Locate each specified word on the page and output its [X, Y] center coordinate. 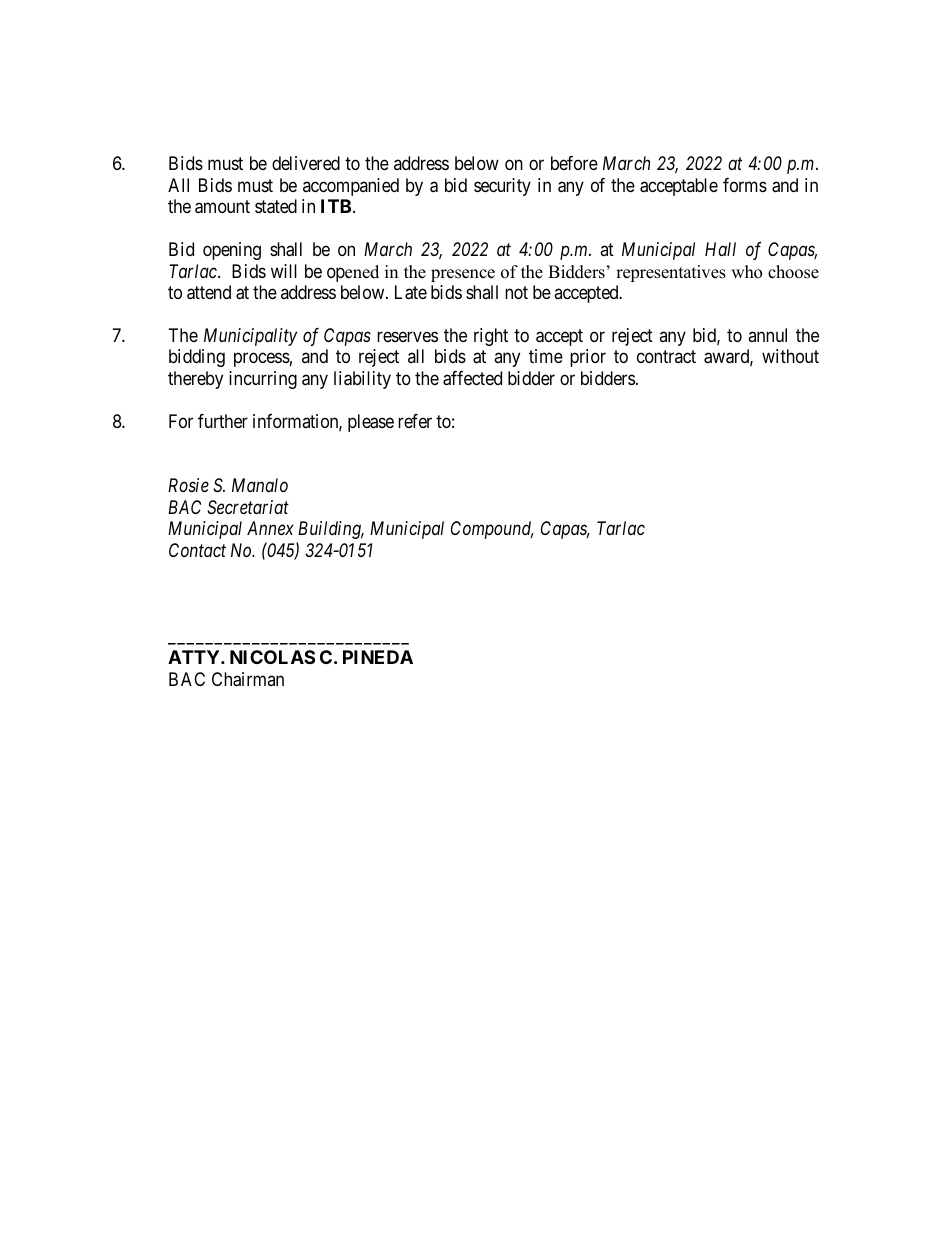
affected [472, 378]
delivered [306, 163]
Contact [197, 550]
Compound [492, 530]
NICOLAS [272, 657]
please [371, 423]
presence [463, 275]
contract [666, 357]
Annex [270, 528]
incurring [263, 380]
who [746, 272]
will [284, 271]
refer [415, 421]
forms [745, 185]
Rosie [188, 485]
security [502, 187]
